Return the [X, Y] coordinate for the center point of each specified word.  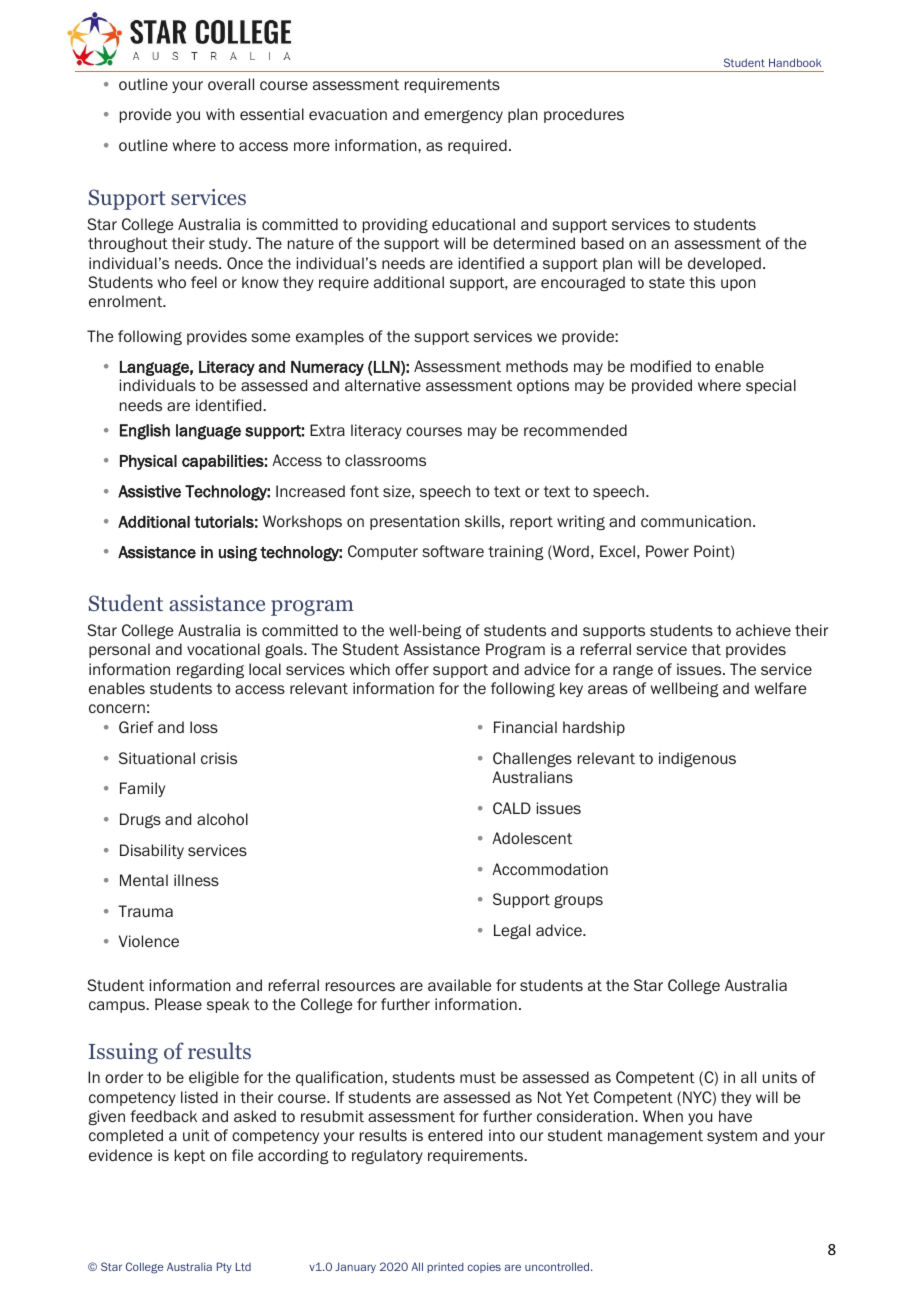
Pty [224, 1267]
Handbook [795, 62]
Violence [149, 941]
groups [578, 901]
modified [661, 366]
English [145, 432]
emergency [463, 116]
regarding [210, 670]
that [706, 649]
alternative [383, 385]
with [220, 114]
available [459, 985]
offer [412, 669]
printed [445, 1268]
